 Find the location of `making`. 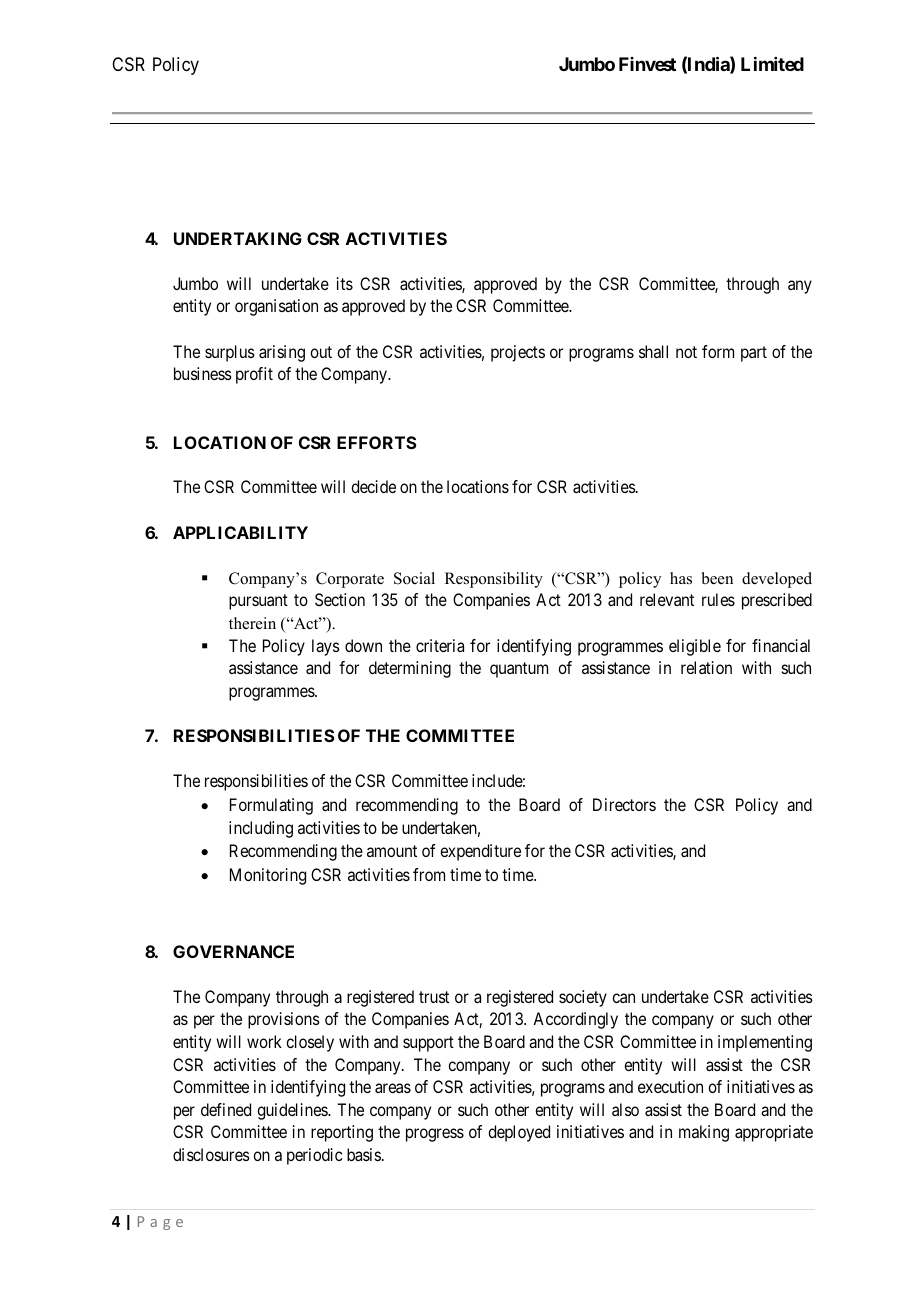

making is located at coordinates (704, 1133).
